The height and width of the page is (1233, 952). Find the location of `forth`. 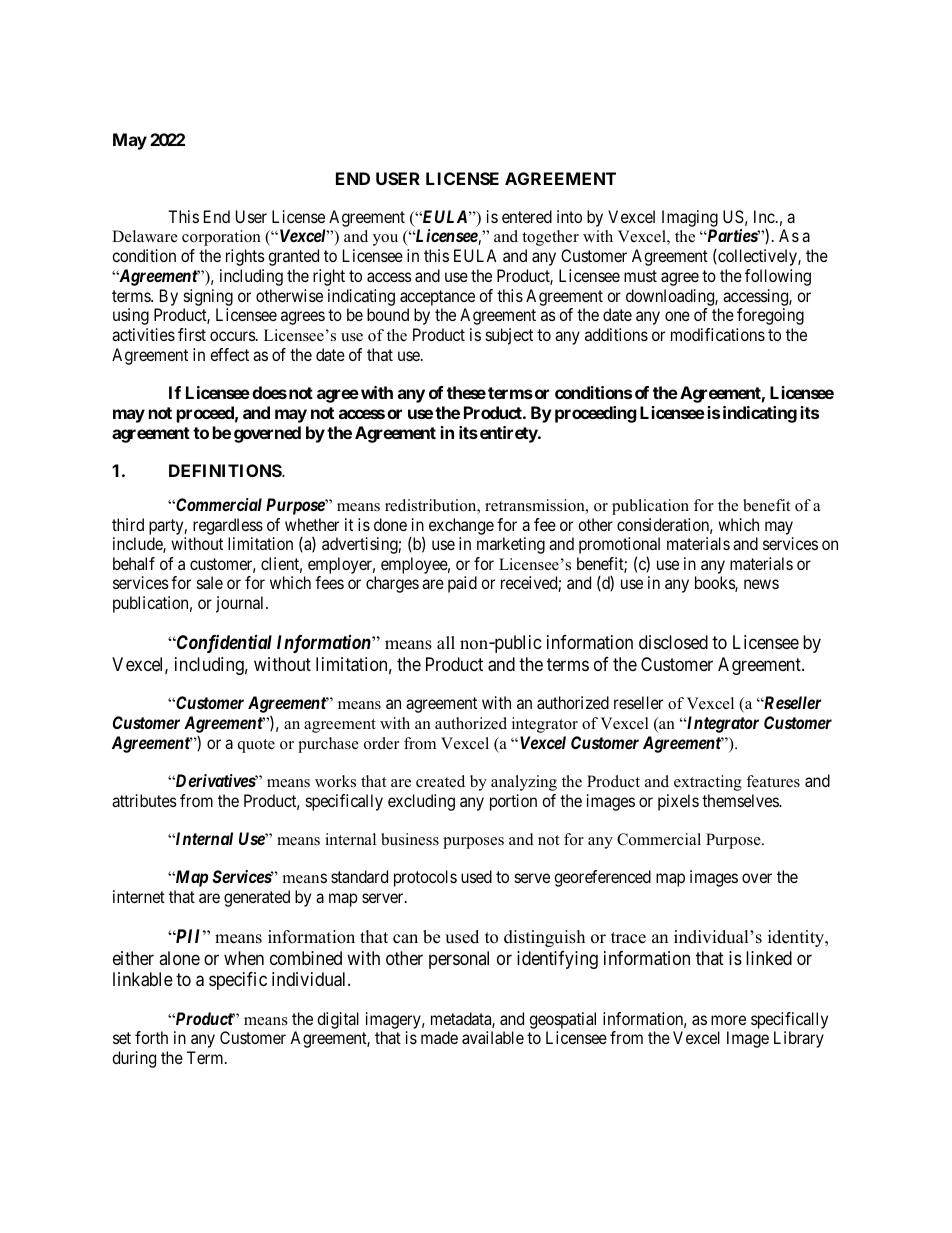

forth is located at coordinates (151, 1037).
